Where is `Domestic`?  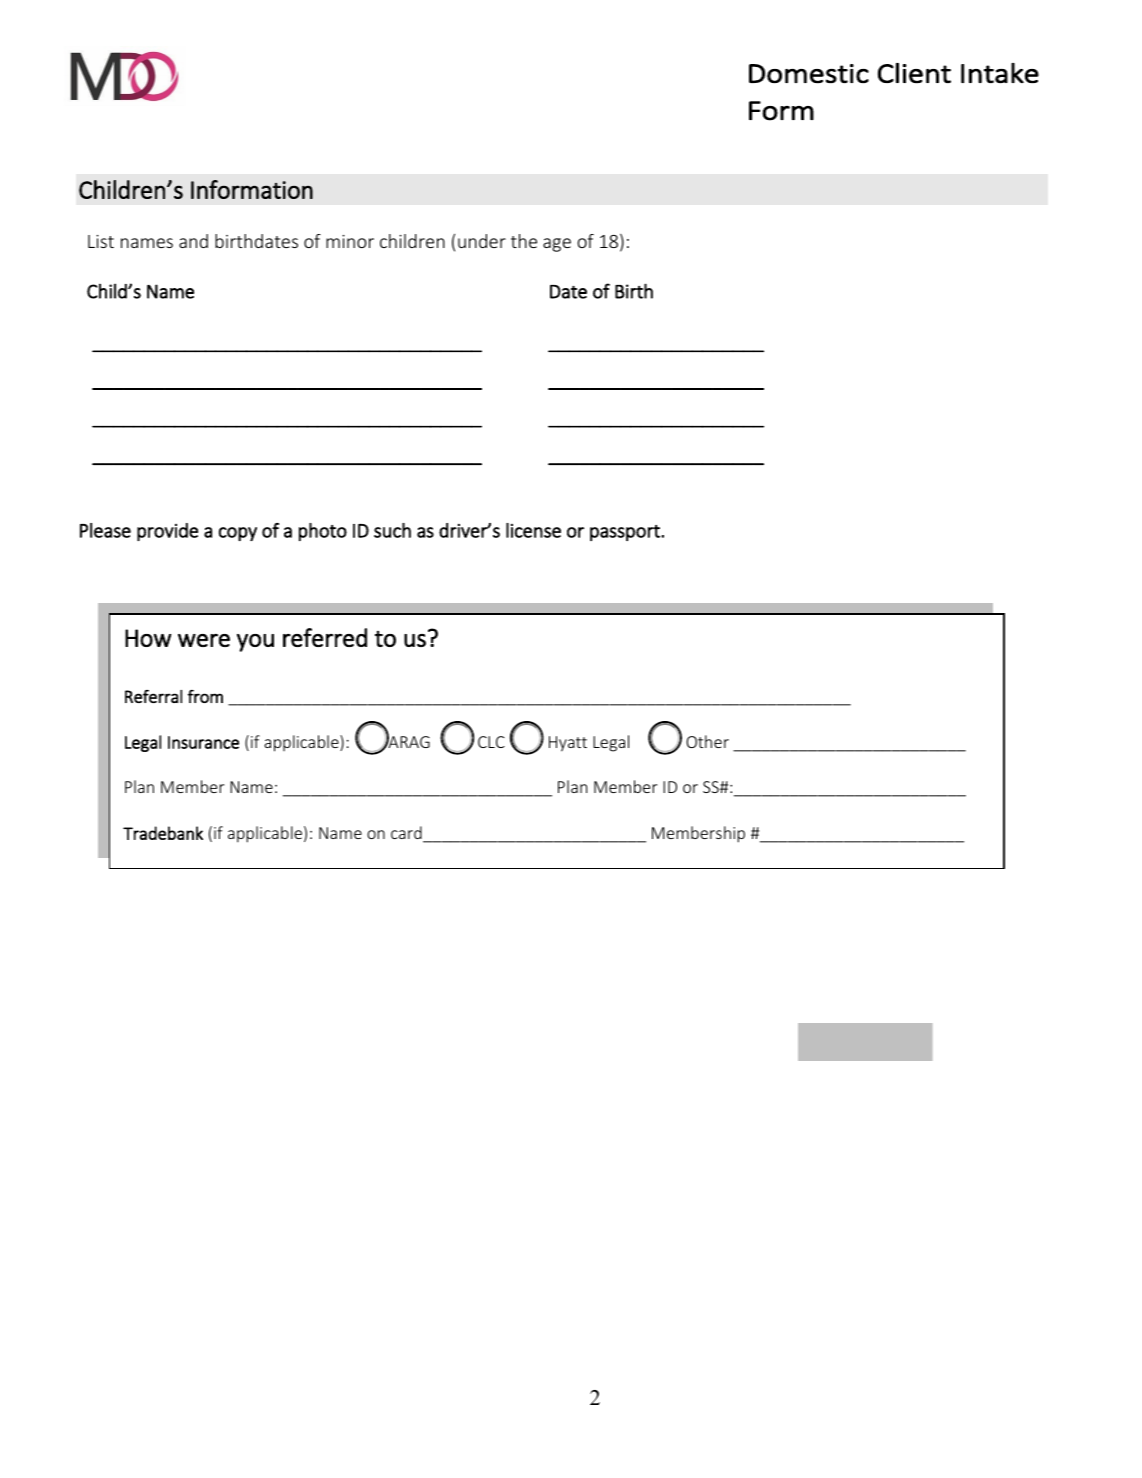
Domestic is located at coordinates (809, 74).
